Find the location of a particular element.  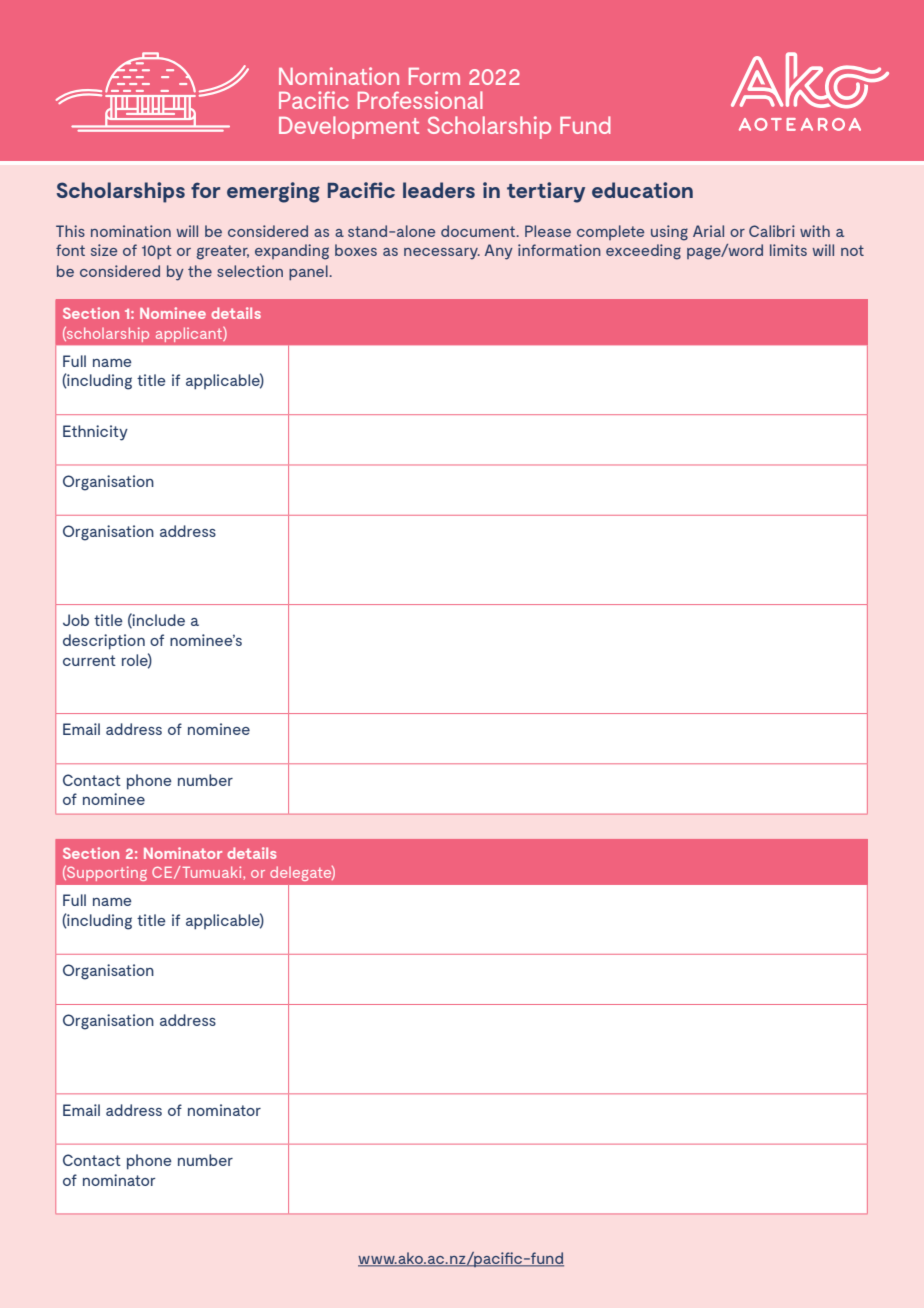

education is located at coordinates (642, 190).
